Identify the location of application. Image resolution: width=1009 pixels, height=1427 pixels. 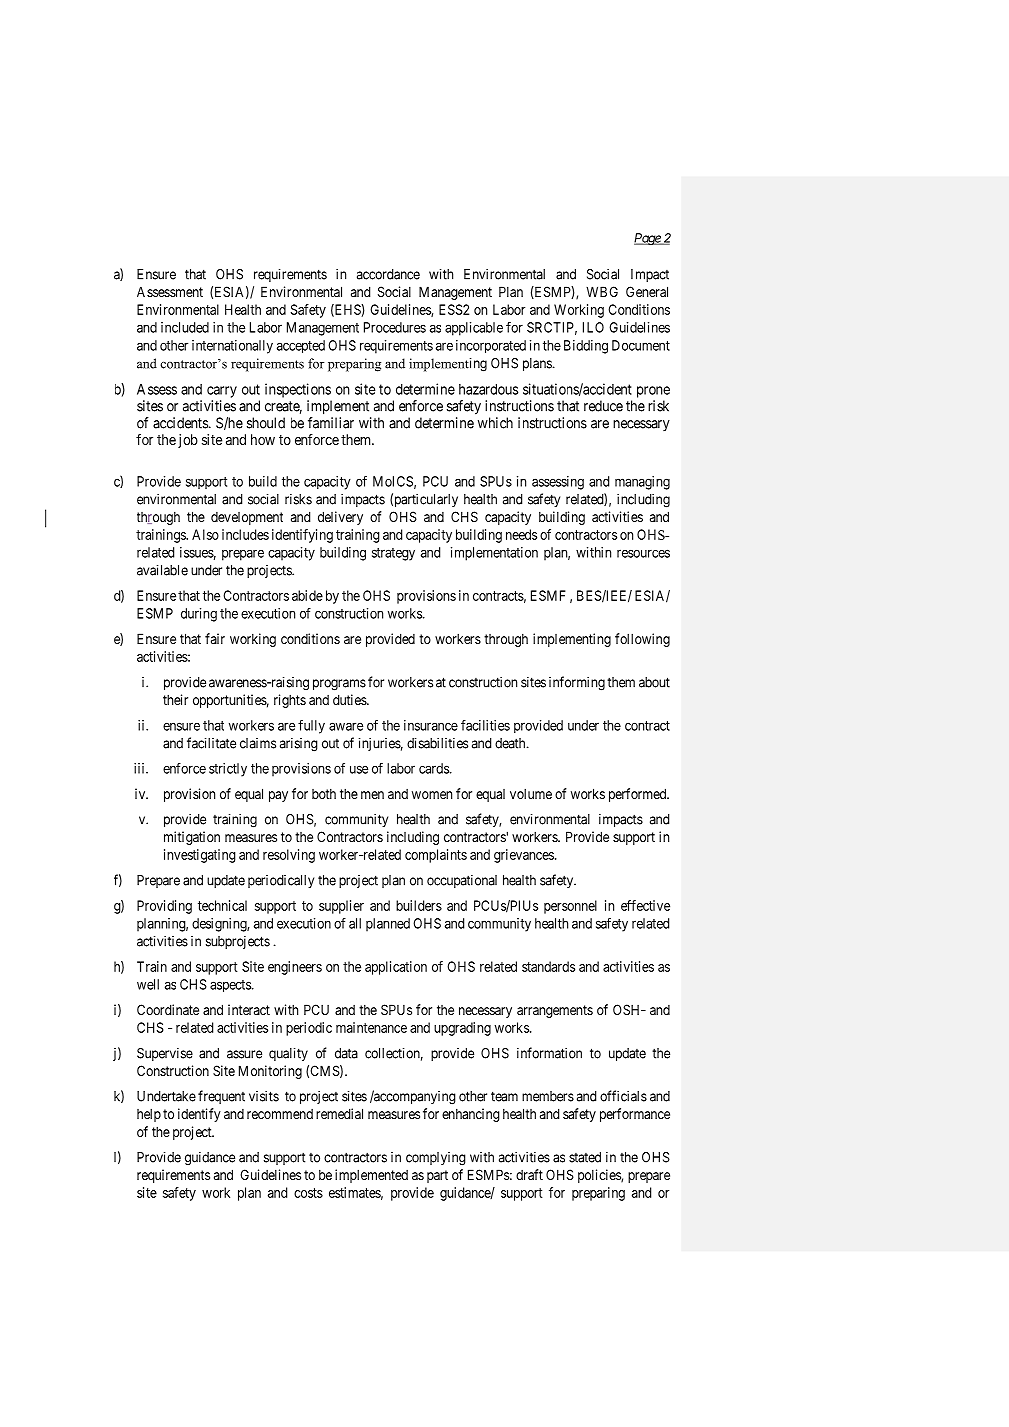
(396, 968).
